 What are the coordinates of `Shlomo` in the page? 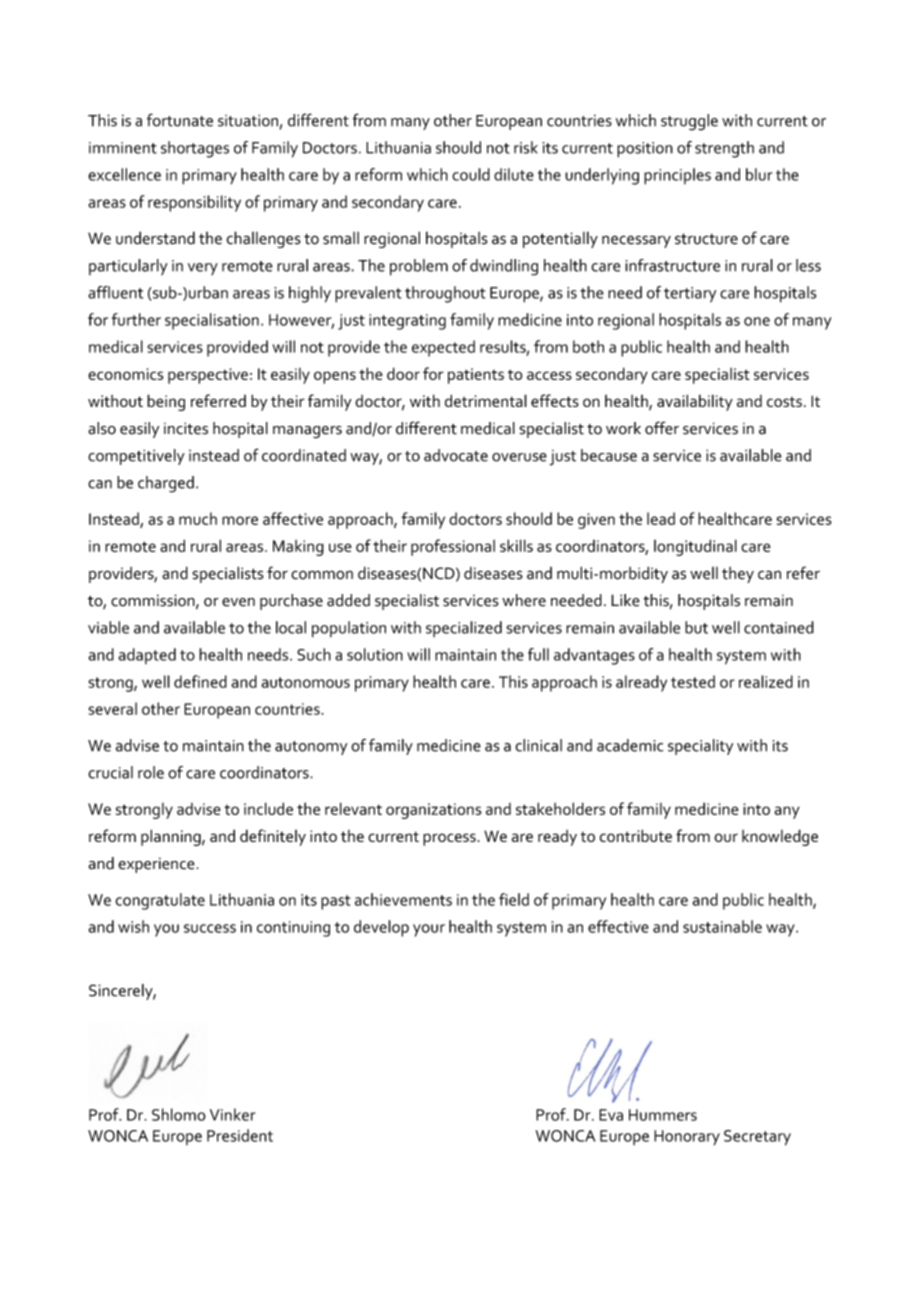 It's located at (179, 1114).
